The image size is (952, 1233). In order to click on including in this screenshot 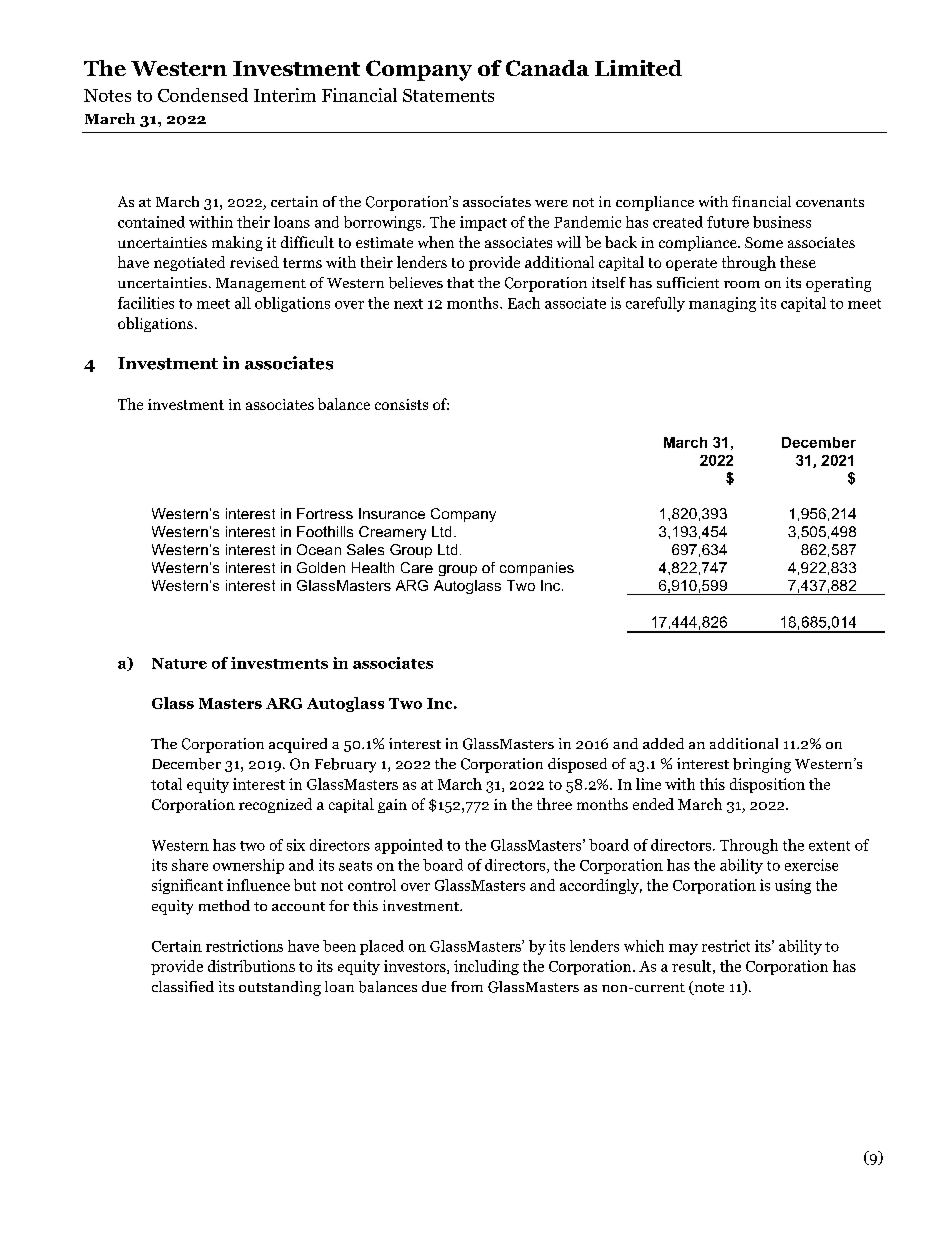, I will do `click(486, 967)`.
